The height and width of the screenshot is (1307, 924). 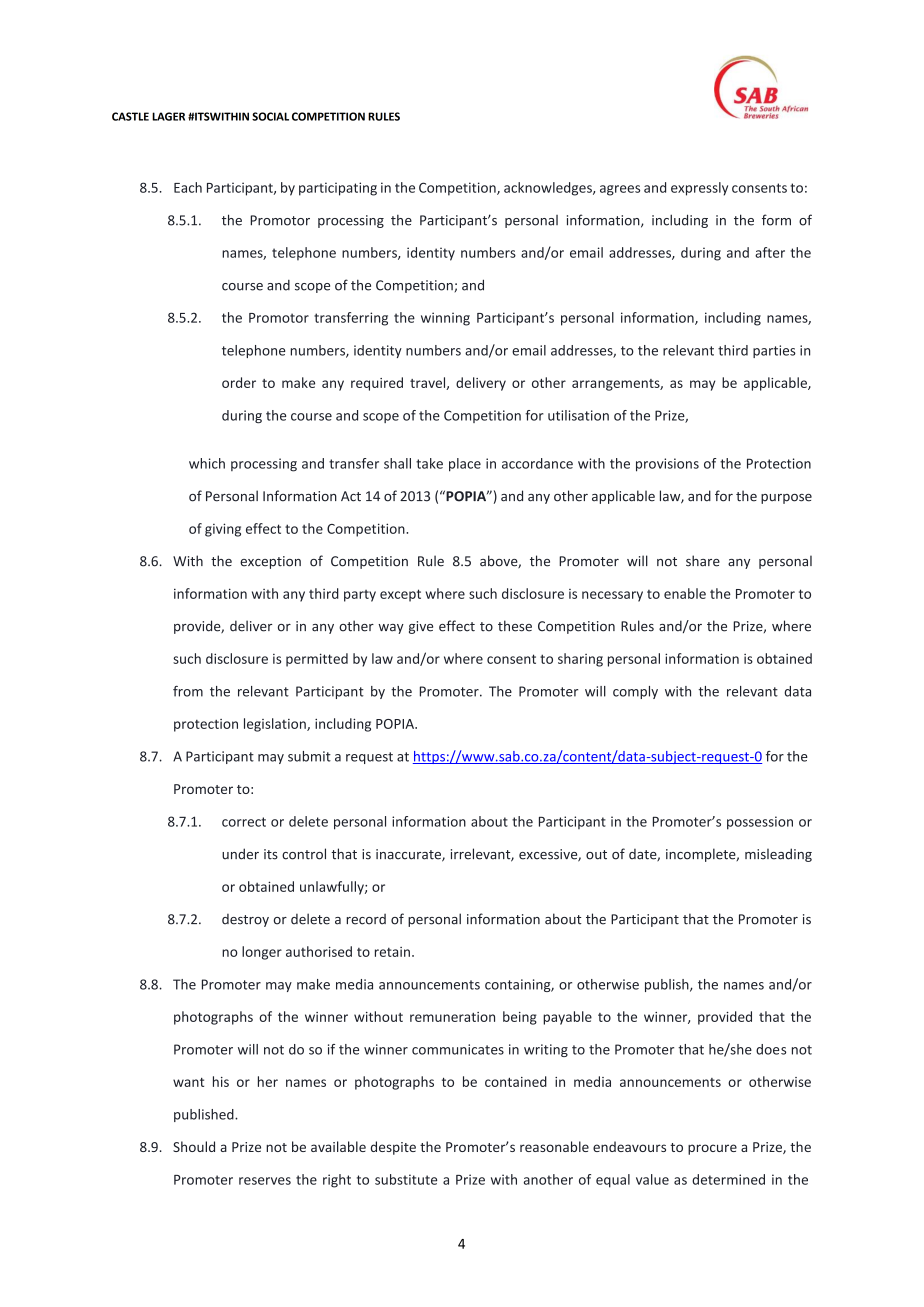 What do you see at coordinates (760, 823) in the screenshot?
I see `possession` at bounding box center [760, 823].
